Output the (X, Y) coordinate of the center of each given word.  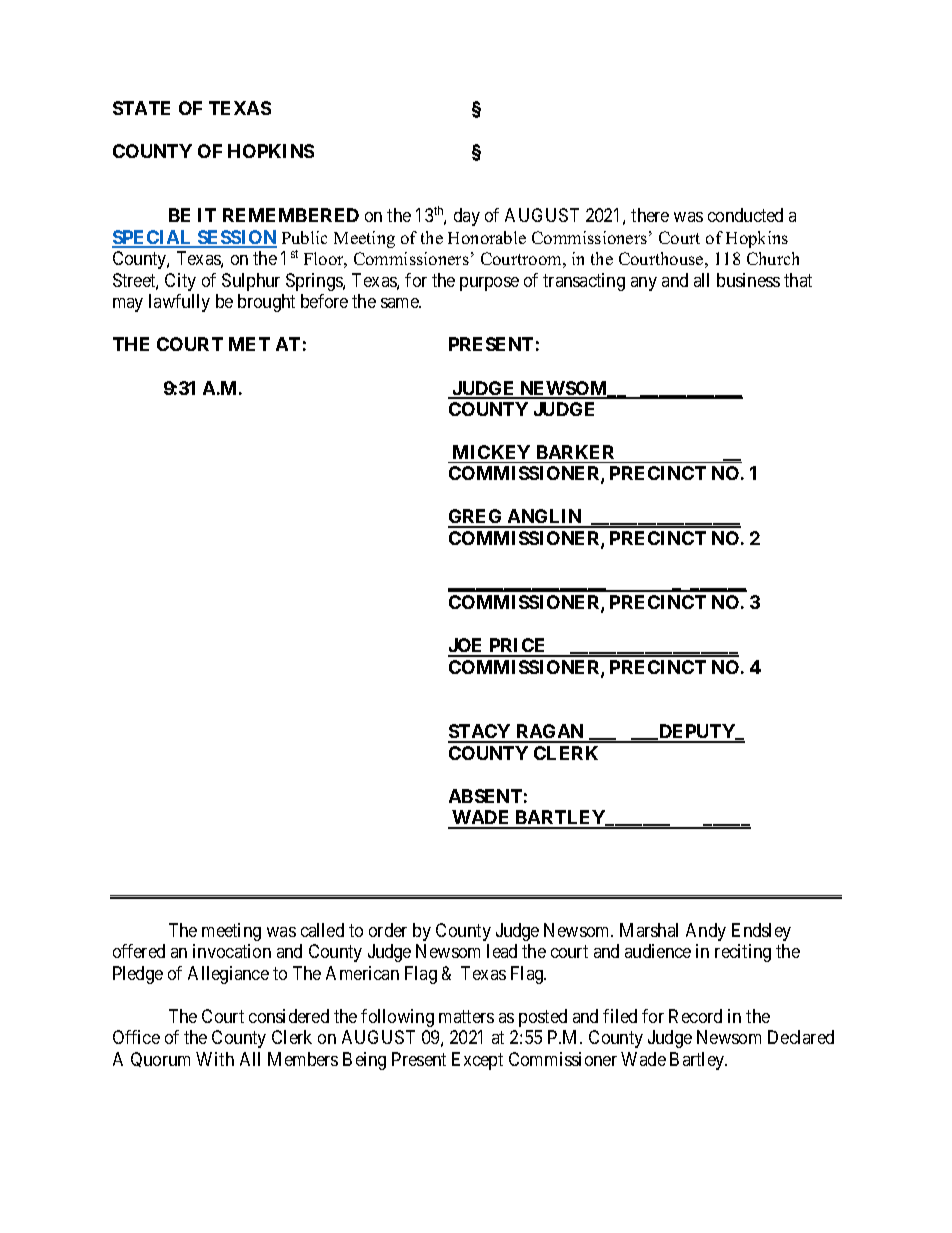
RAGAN (550, 733)
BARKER (575, 452)
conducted (745, 215)
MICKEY (491, 452)
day (467, 217)
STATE (141, 108)
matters (466, 1016)
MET (249, 344)
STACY (480, 733)
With (215, 1059)
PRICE (518, 647)
